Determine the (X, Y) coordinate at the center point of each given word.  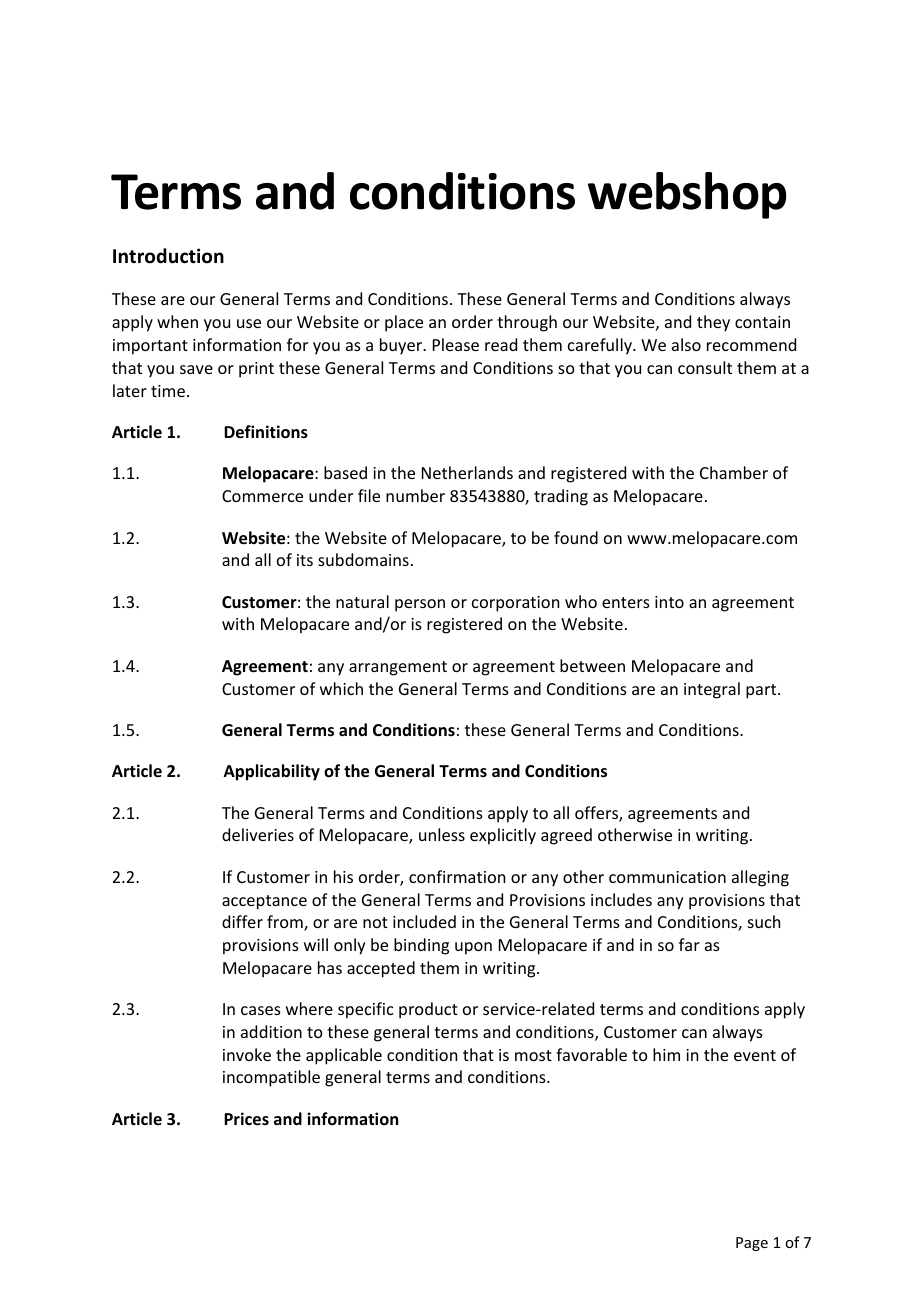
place (404, 323)
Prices (246, 1119)
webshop (687, 195)
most (533, 1055)
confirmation (457, 876)
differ (242, 921)
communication (667, 877)
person (420, 605)
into (669, 602)
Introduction (168, 256)
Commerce (262, 496)
